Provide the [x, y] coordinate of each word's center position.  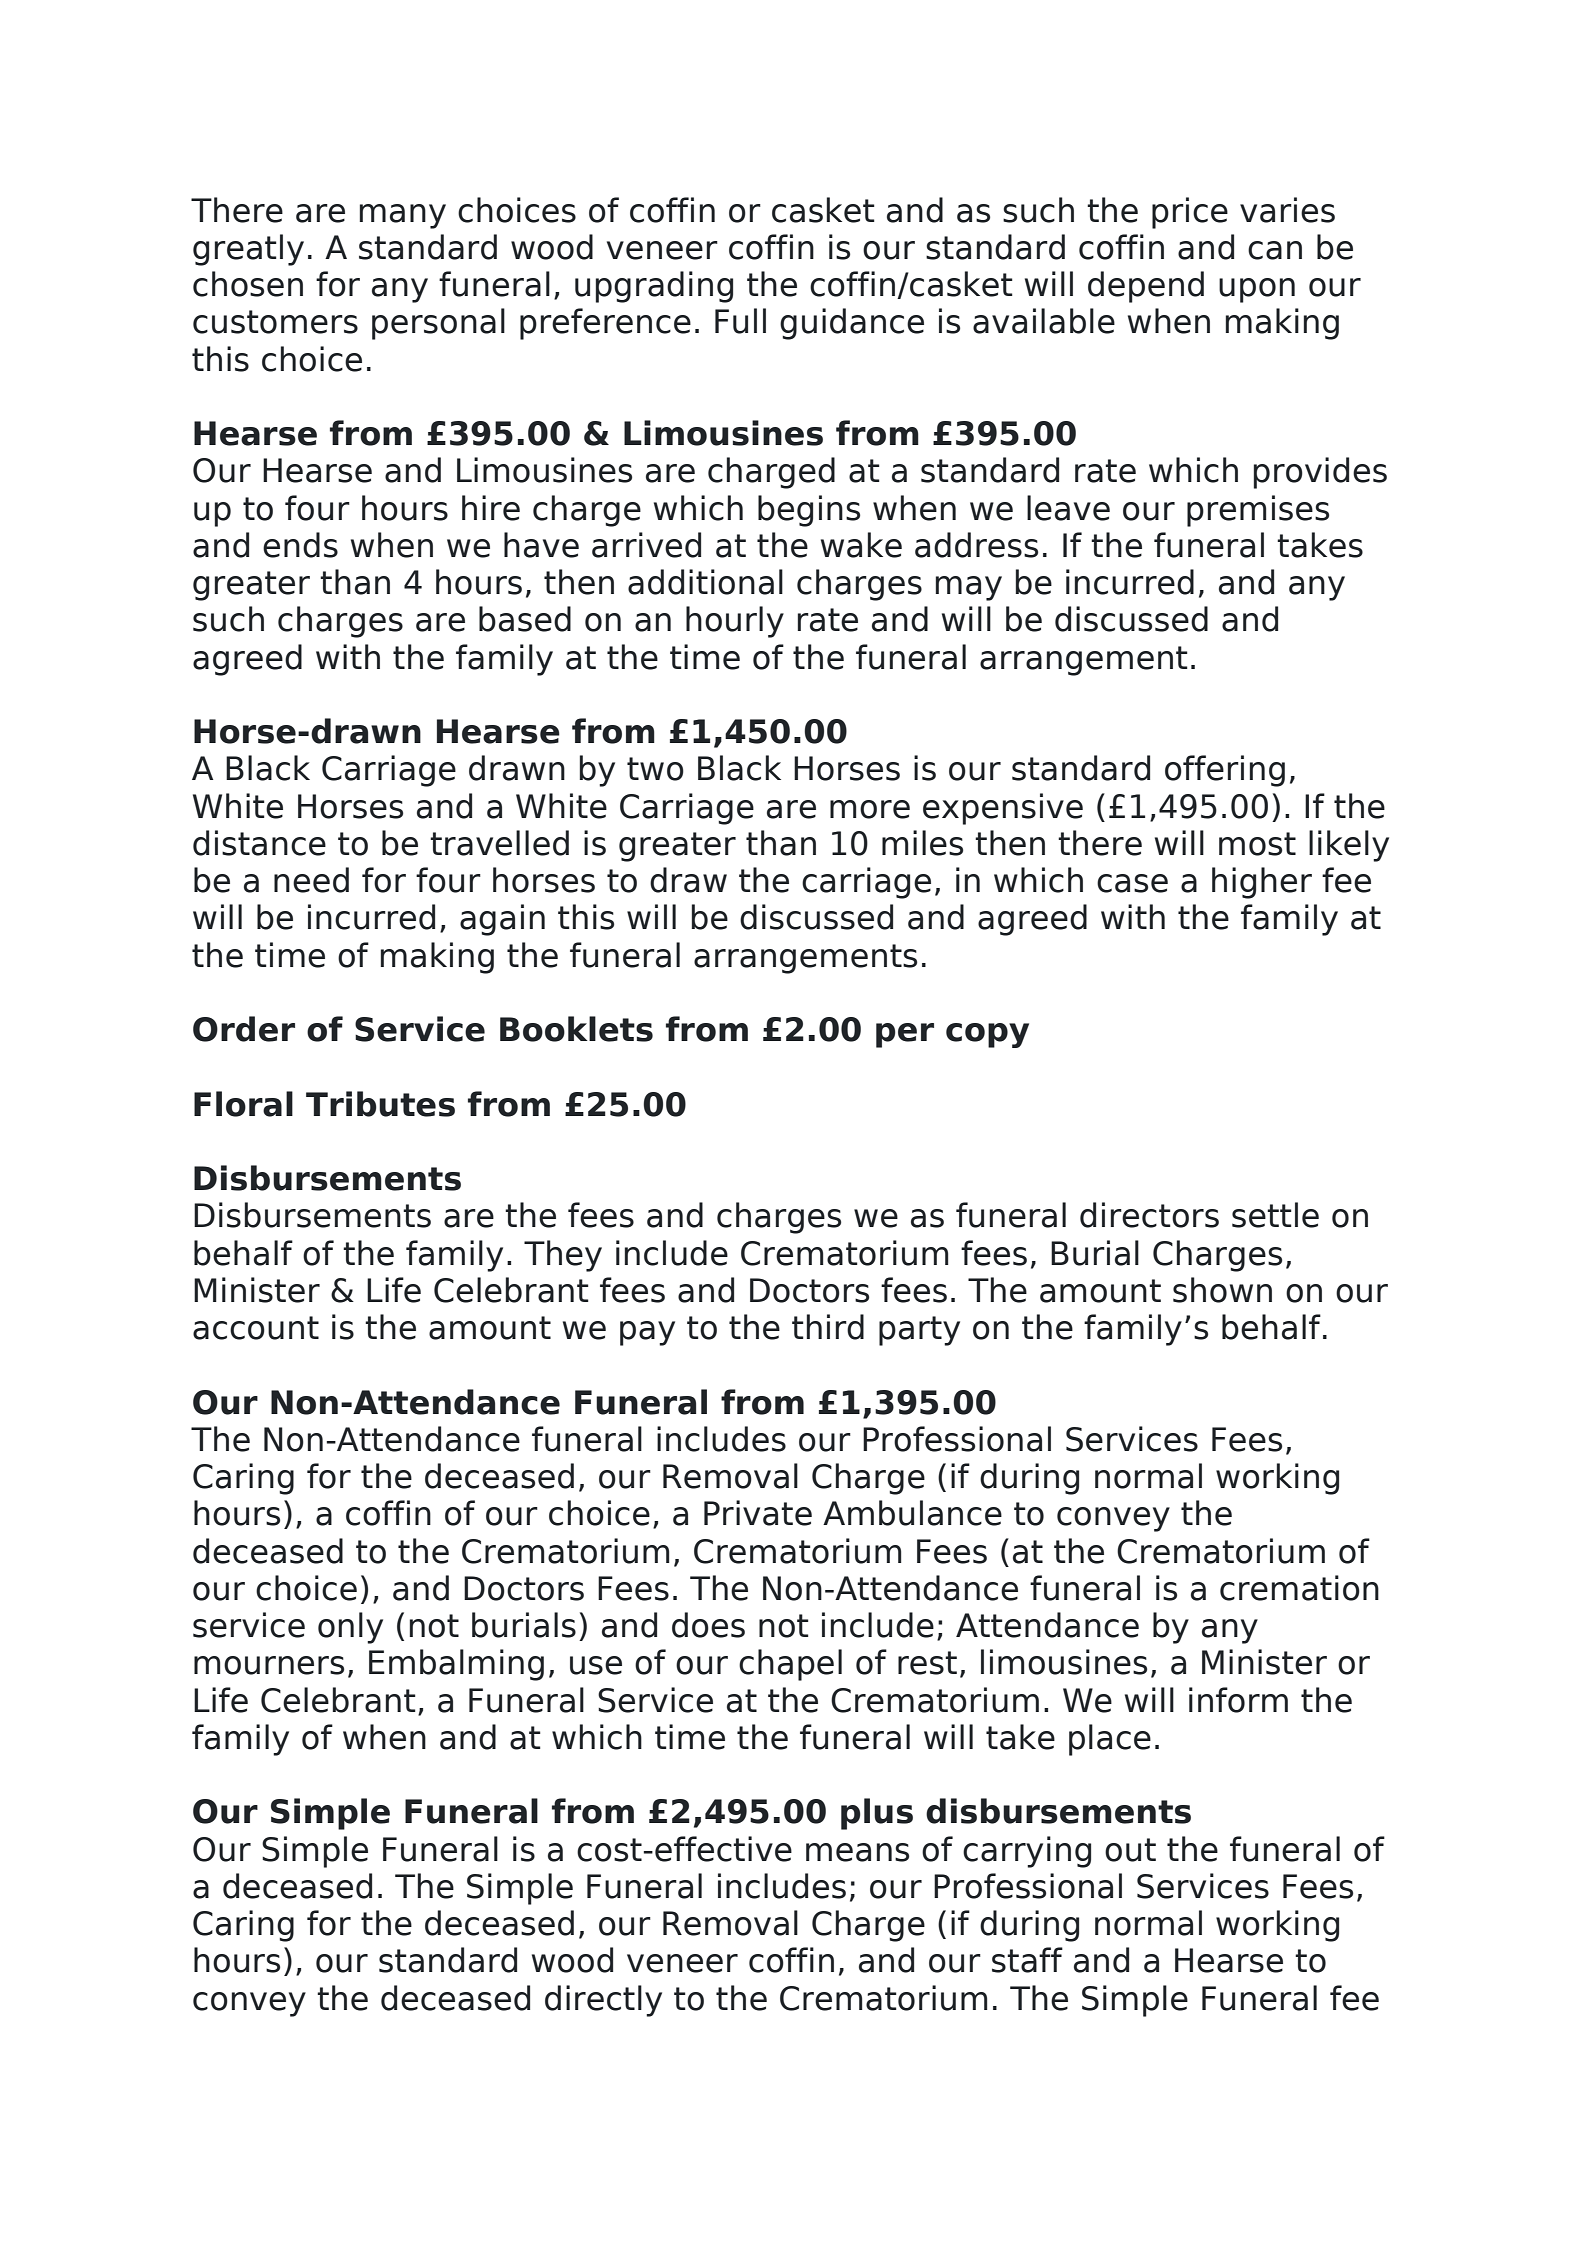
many [403, 216]
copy [987, 1035]
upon [1257, 290]
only [350, 1628]
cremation [1299, 1588]
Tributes [380, 1104]
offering [1225, 771]
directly [603, 2001]
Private [758, 1513]
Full [740, 321]
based [525, 619]
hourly [735, 622]
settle [1275, 1215]
